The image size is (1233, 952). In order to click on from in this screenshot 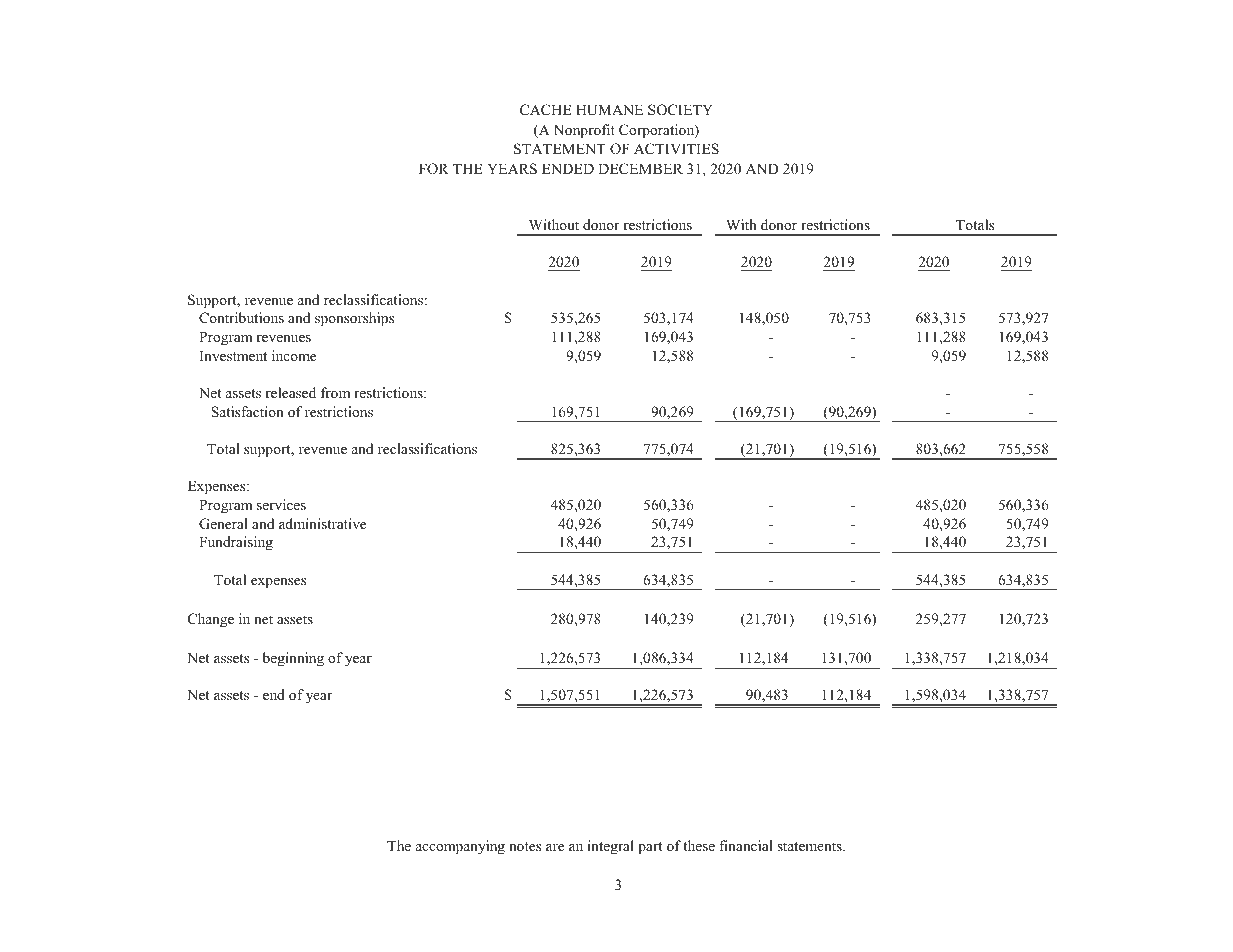, I will do `click(335, 392)`.
